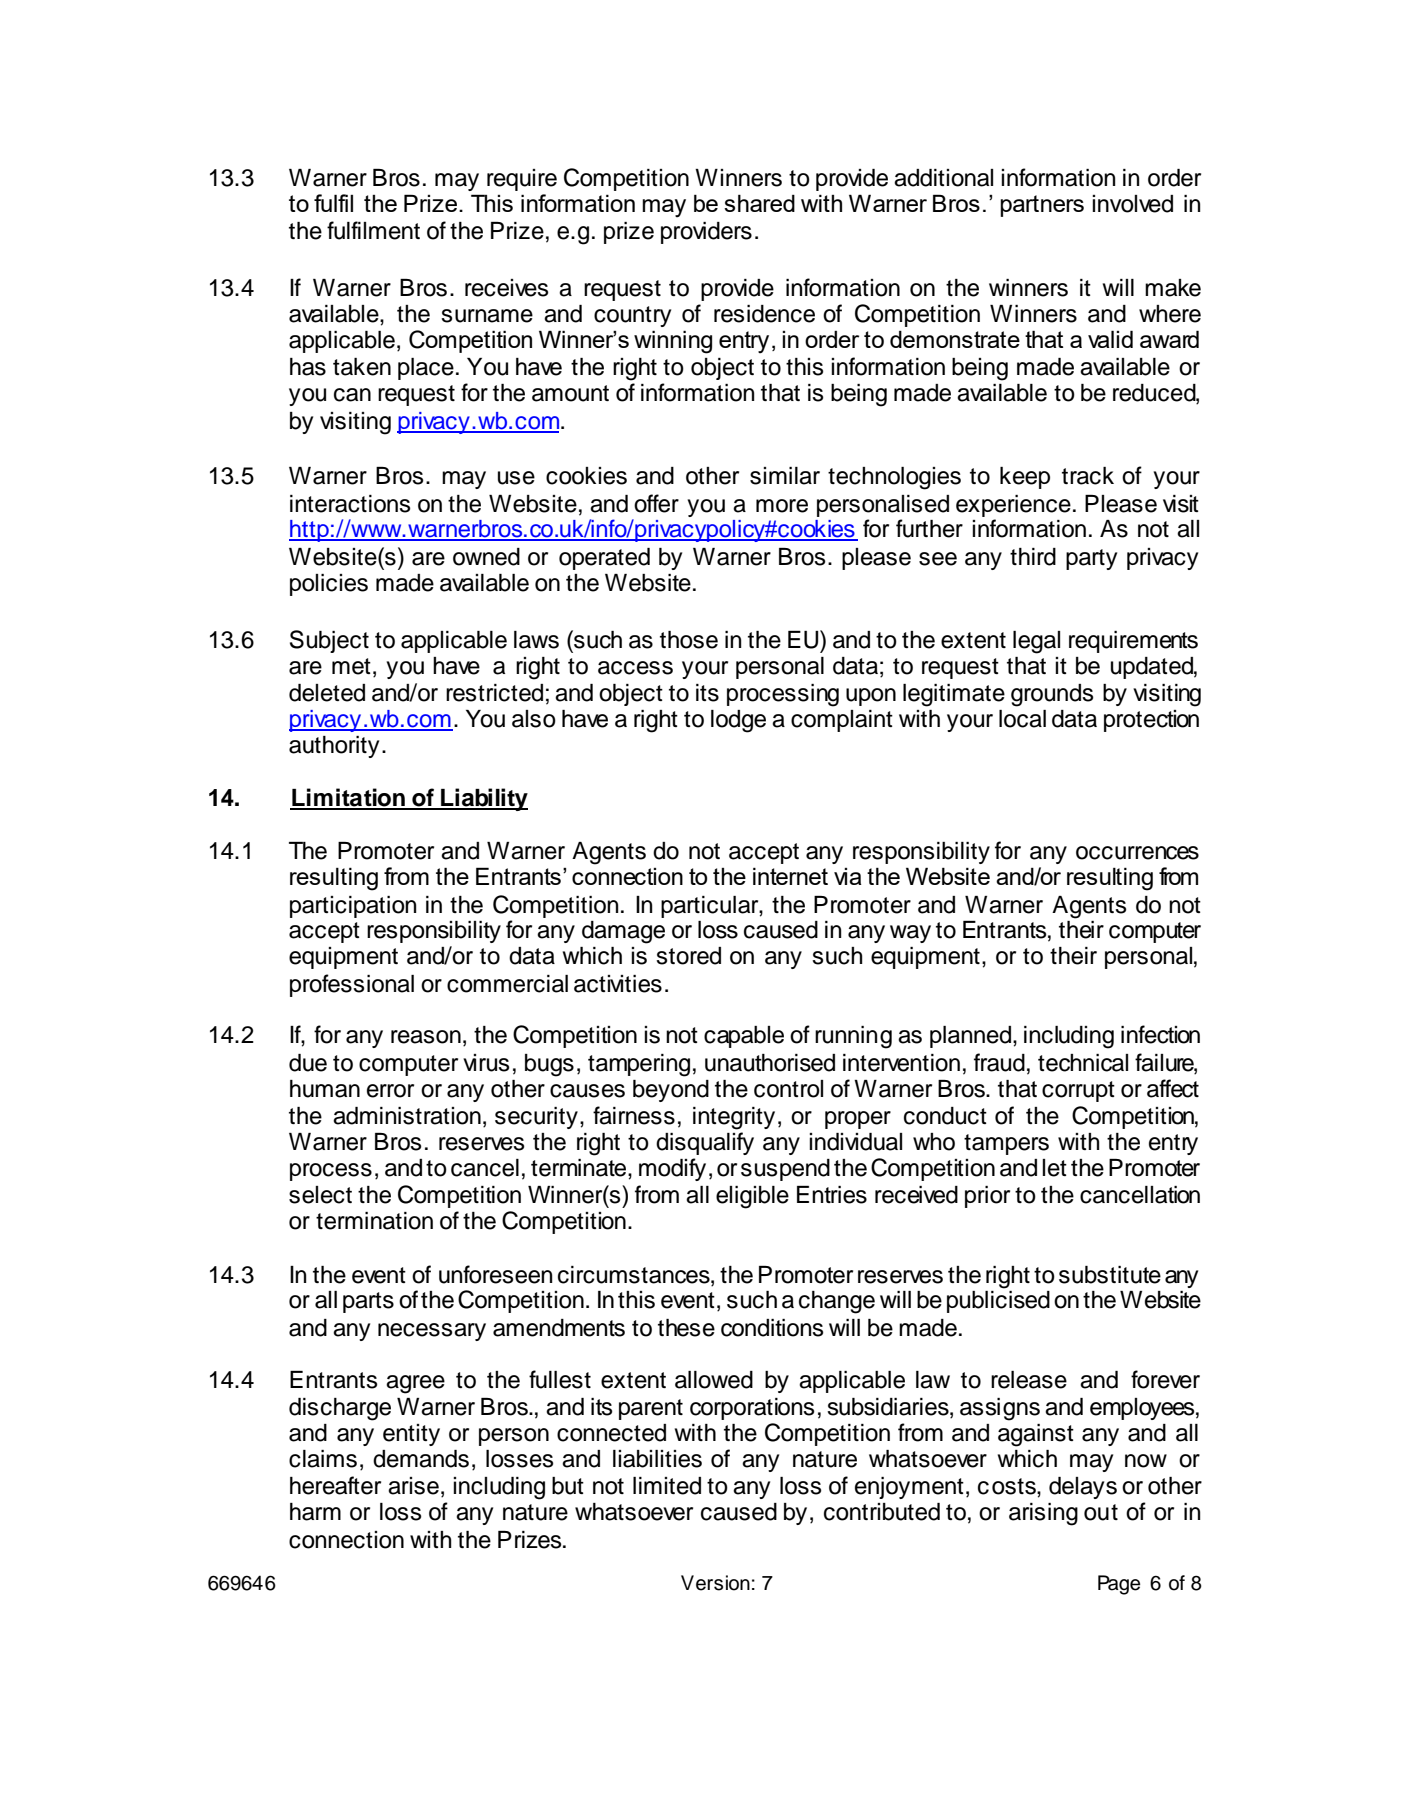 Image resolution: width=1406 pixels, height=1820 pixels. What do you see at coordinates (413, 1486) in the image?
I see `arise` at bounding box center [413, 1486].
